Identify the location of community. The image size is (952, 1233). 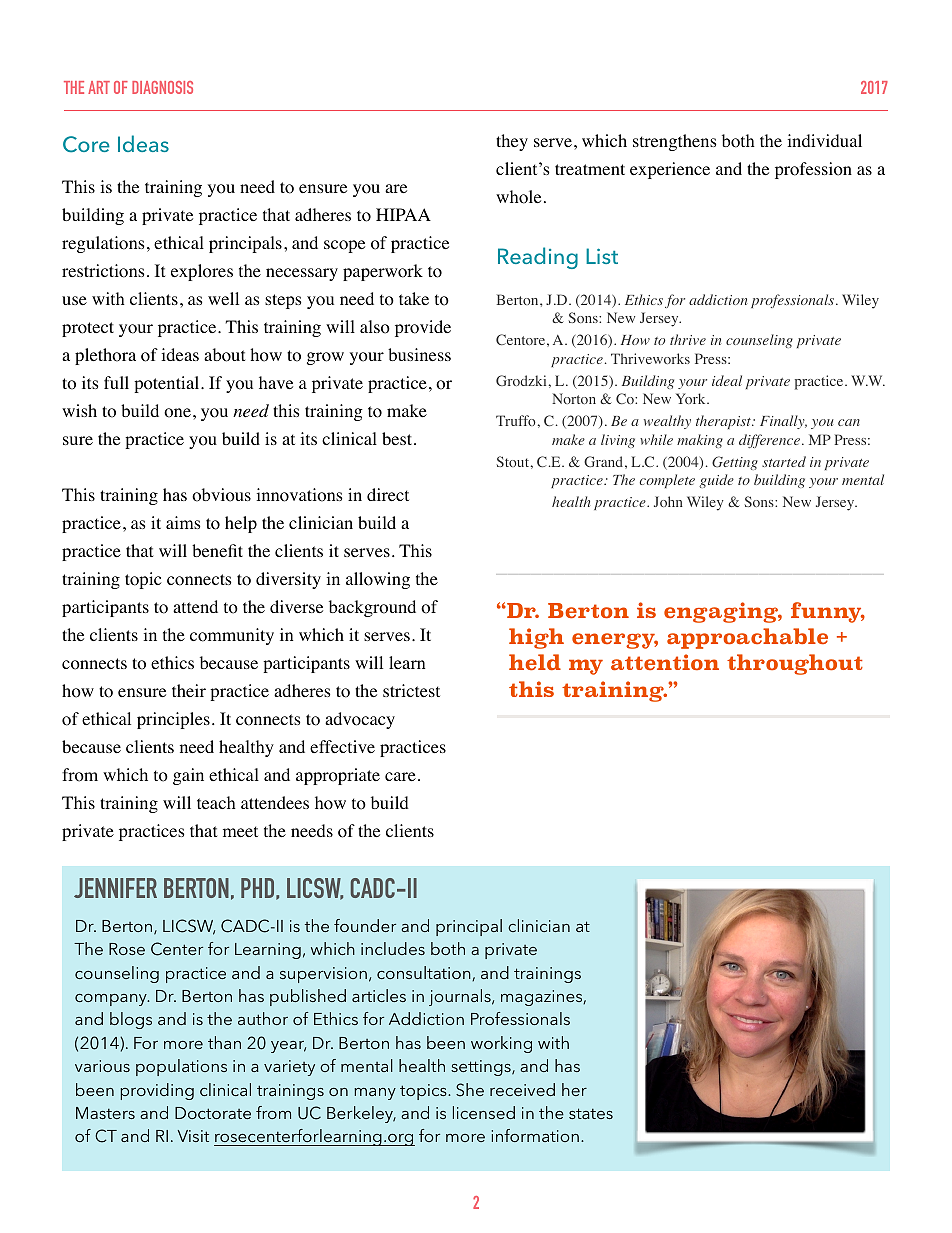
(232, 636).
